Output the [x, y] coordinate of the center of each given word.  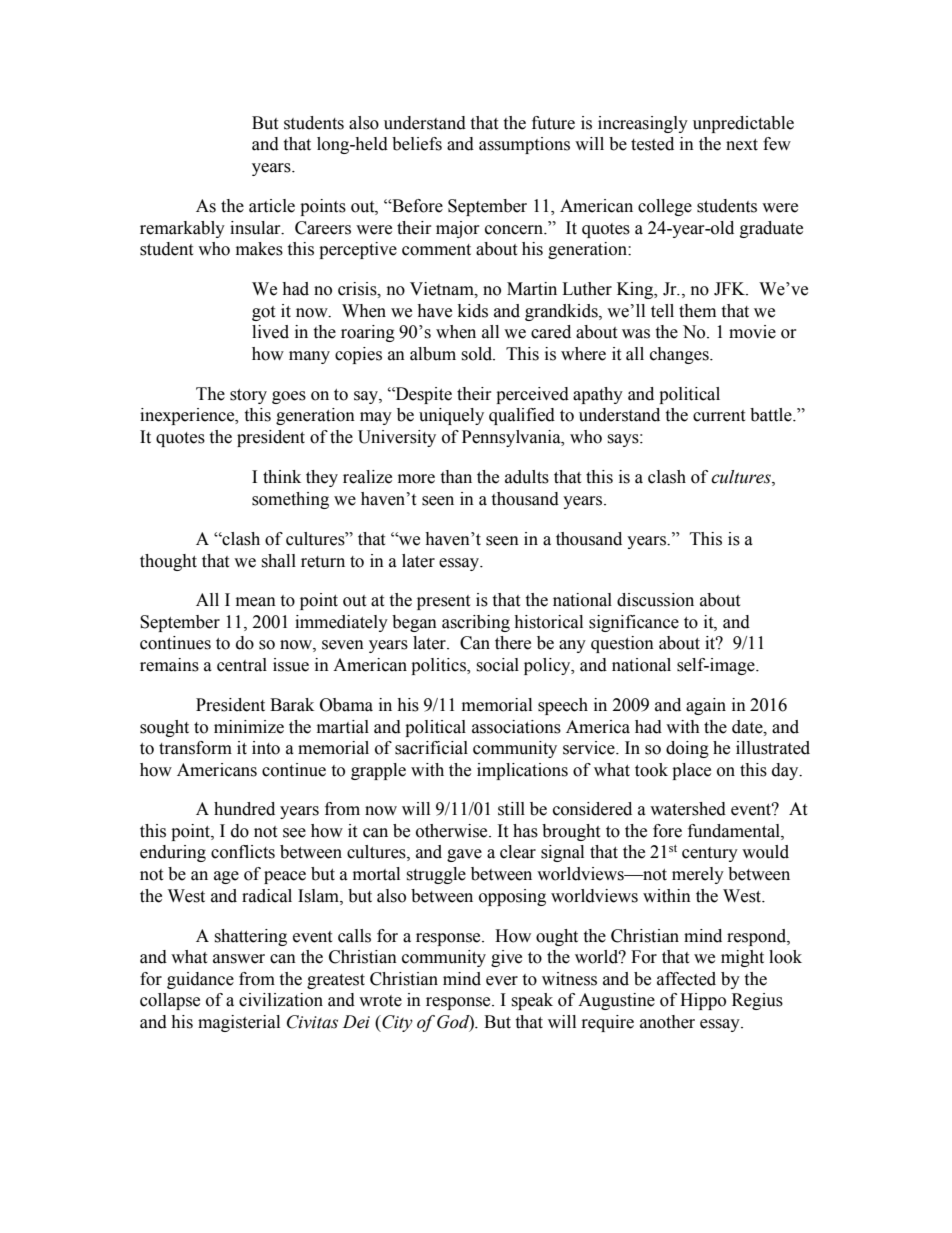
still [511, 809]
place [691, 771]
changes [680, 355]
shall [278, 561]
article [272, 206]
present [443, 602]
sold [478, 354]
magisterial [239, 1023]
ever [502, 981]
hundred [244, 809]
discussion [655, 600]
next [742, 145]
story [248, 396]
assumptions [524, 145]
